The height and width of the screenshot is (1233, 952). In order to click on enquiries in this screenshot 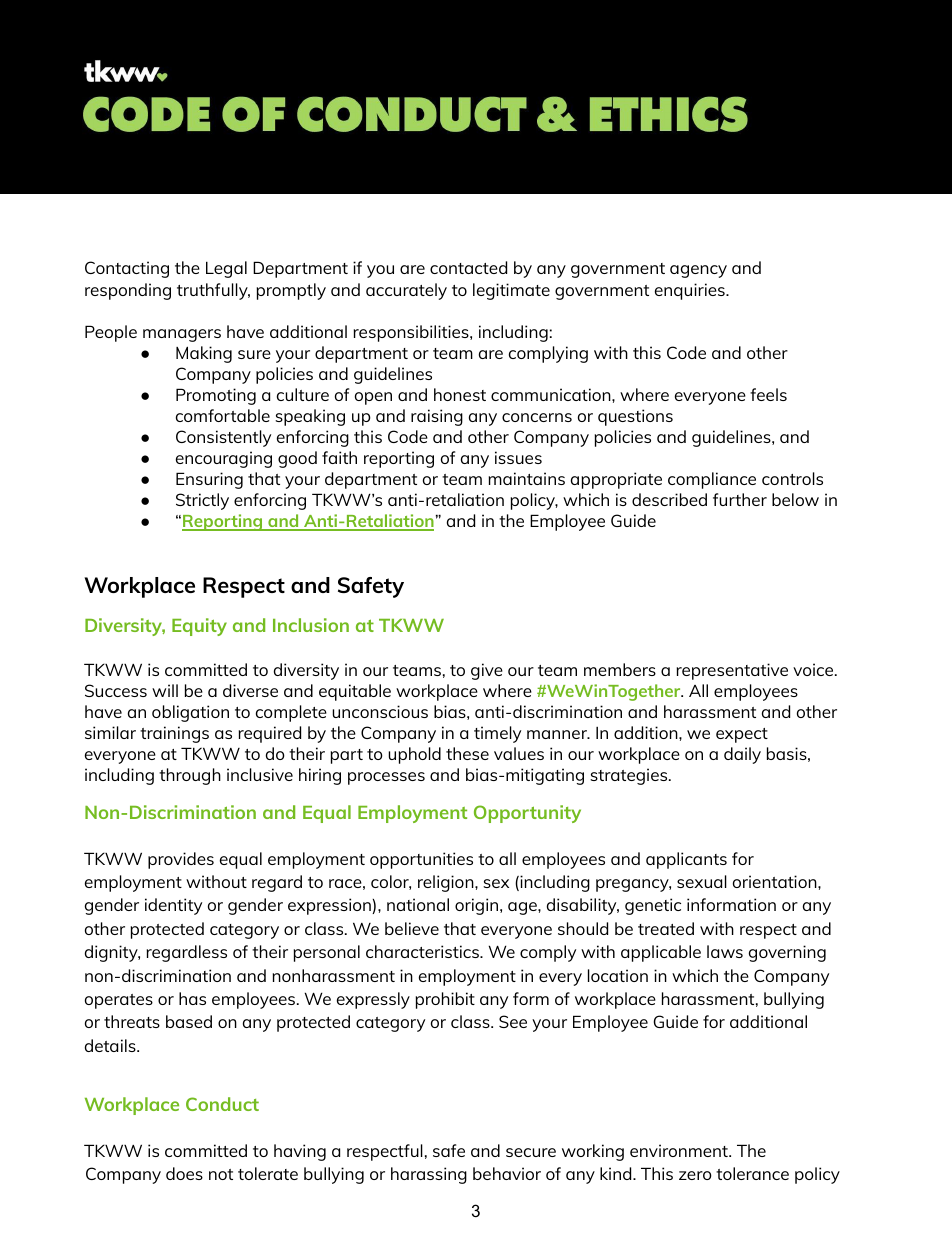, I will do `click(691, 291)`.
